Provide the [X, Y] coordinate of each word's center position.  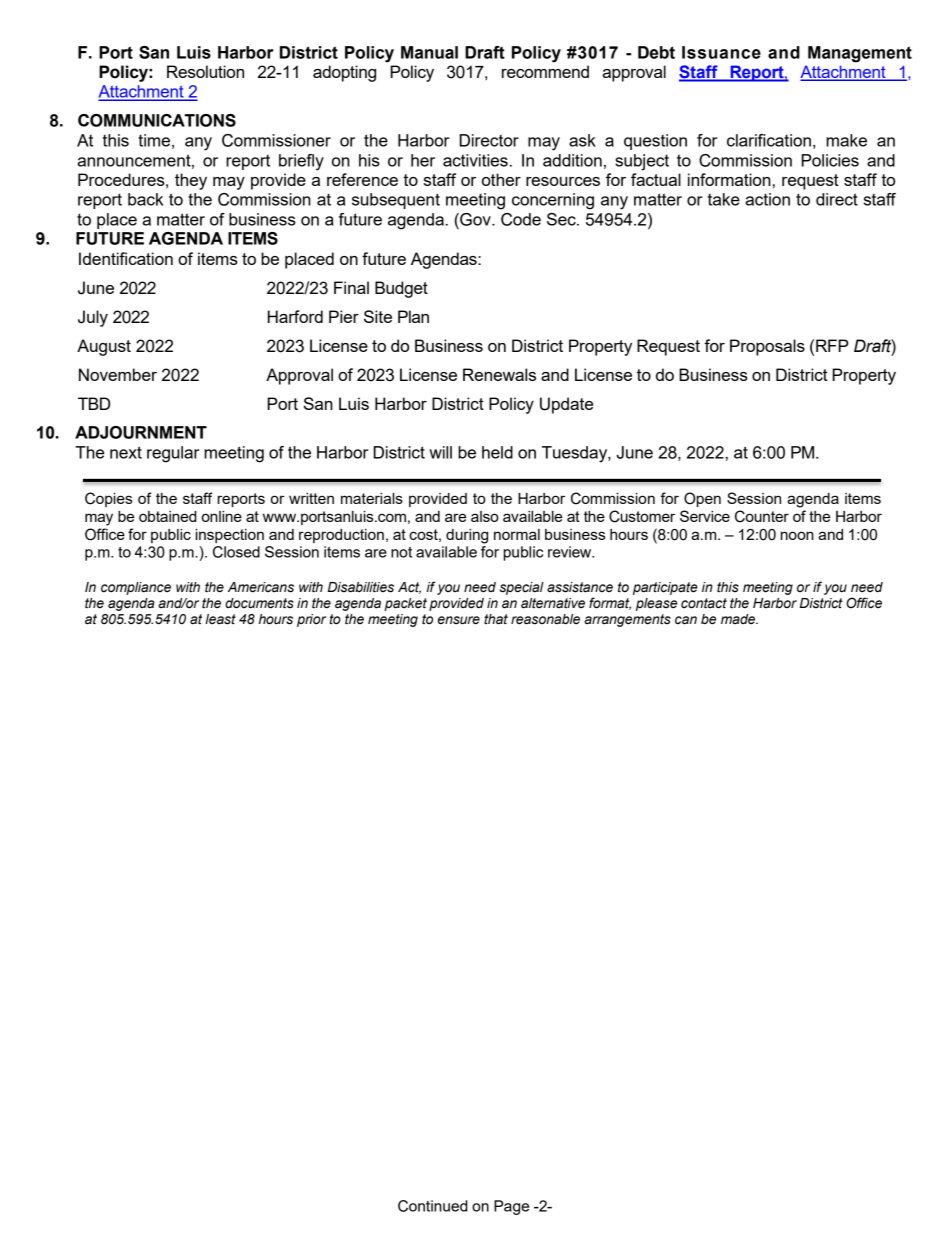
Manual [429, 52]
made [739, 619]
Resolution [205, 71]
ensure [459, 620]
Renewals [499, 374]
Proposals [767, 347]
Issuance [721, 52]
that [496, 619]
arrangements [628, 620]
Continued [432, 1206]
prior [311, 620]
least [220, 619]
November [118, 374]
